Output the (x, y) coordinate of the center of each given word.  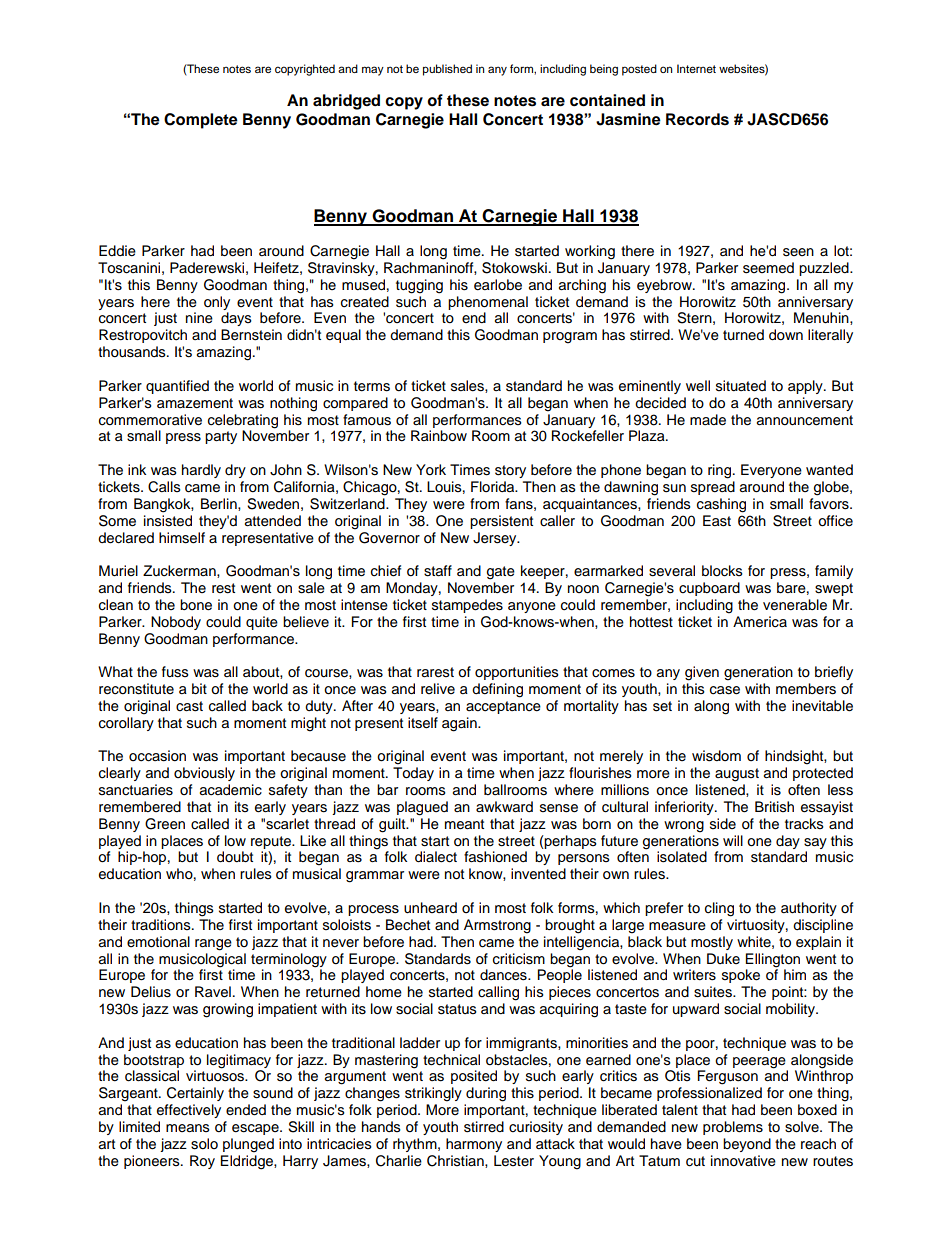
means (188, 1128)
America (760, 622)
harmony (474, 1145)
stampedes (467, 606)
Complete (201, 121)
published (447, 70)
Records (697, 119)
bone (196, 605)
